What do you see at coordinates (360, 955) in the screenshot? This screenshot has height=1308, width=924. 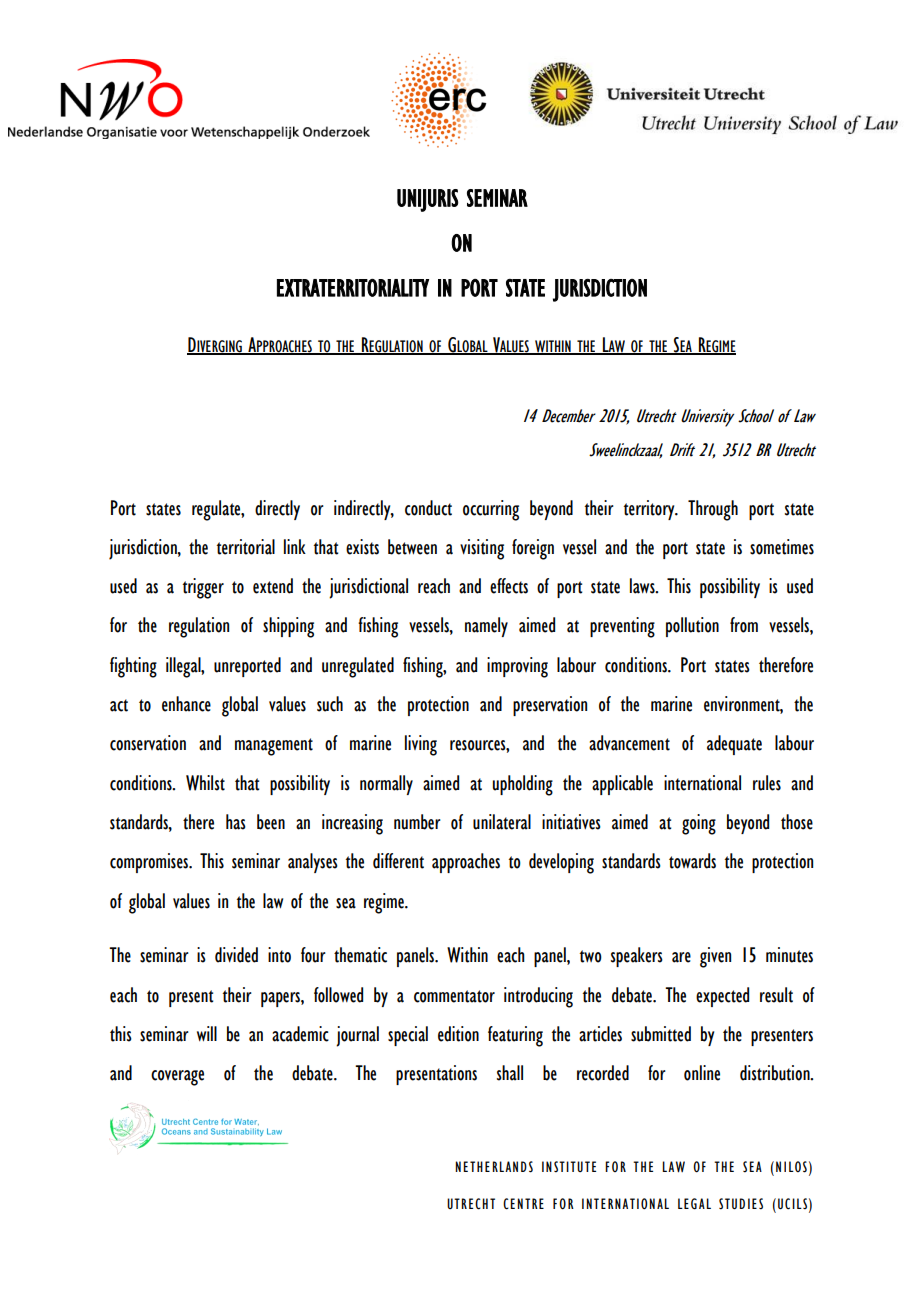 I see `thematic` at bounding box center [360, 955].
